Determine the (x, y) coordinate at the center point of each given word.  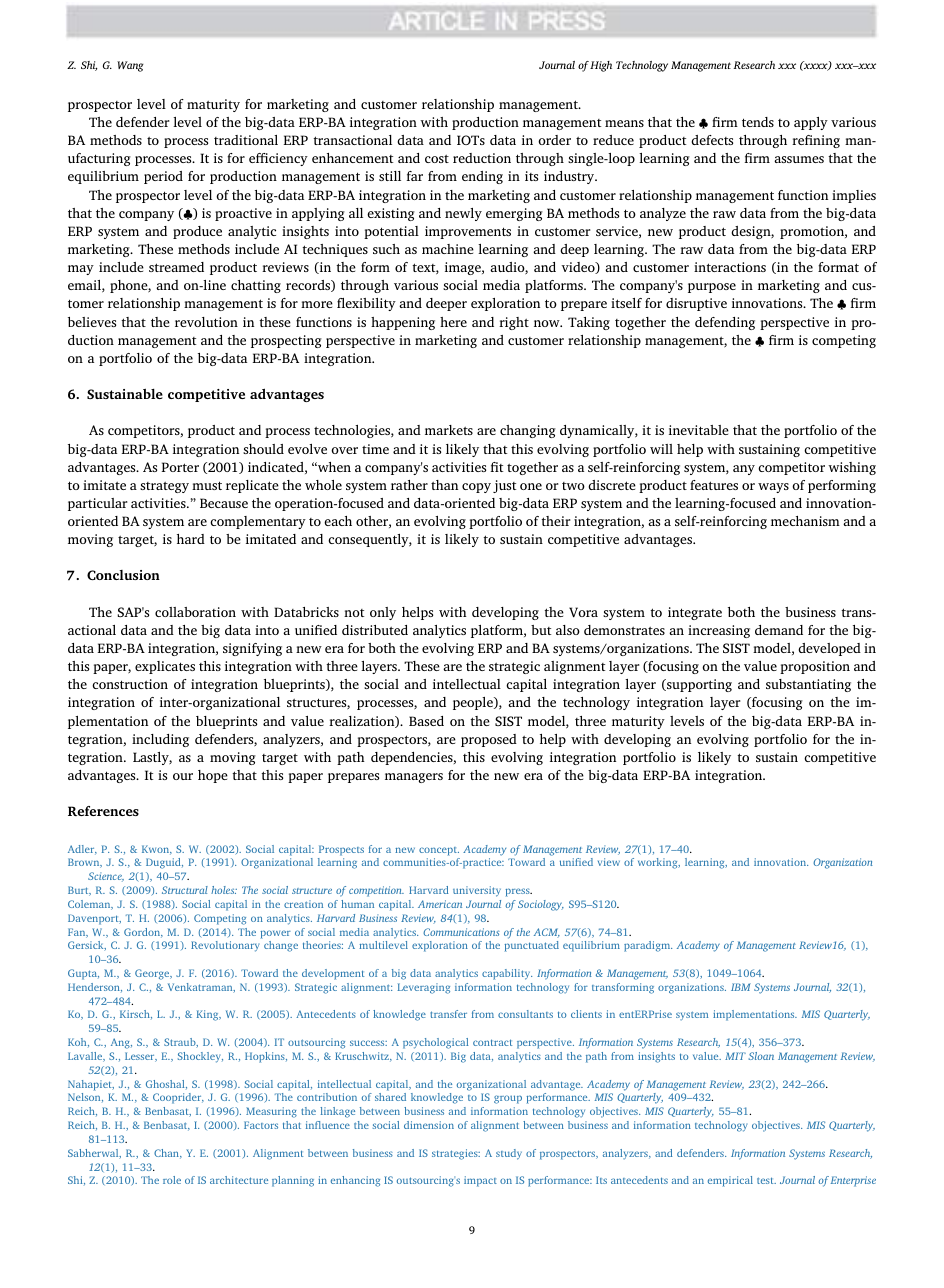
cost (437, 159)
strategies (456, 1154)
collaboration (195, 612)
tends (758, 122)
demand (779, 630)
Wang (130, 66)
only (383, 613)
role (172, 1180)
